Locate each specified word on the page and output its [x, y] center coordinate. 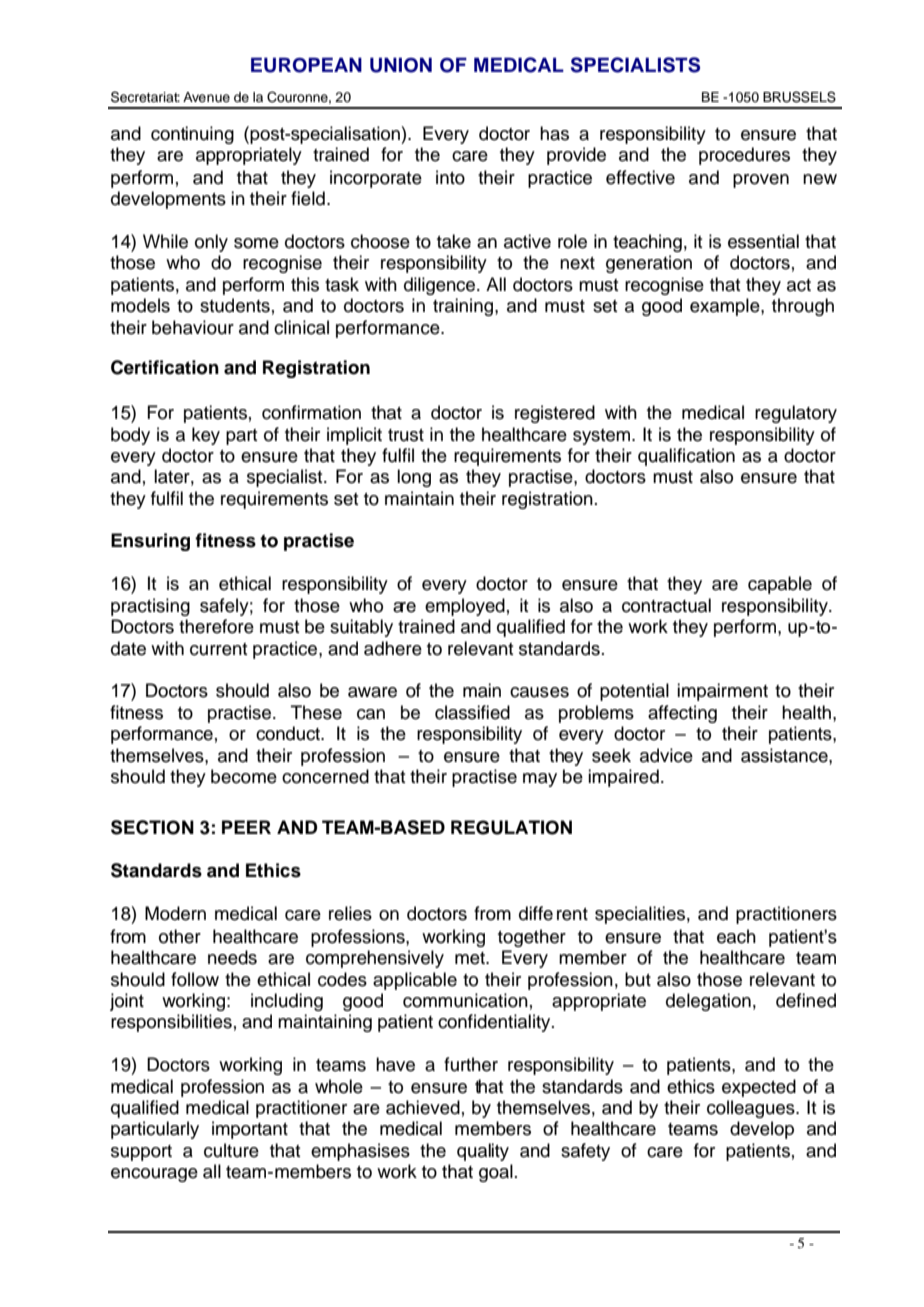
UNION [401, 65]
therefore [216, 626]
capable [780, 585]
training [464, 307]
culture [231, 1150]
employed [465, 607]
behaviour [193, 327]
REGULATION [511, 827]
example [726, 307]
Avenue [206, 97]
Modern [175, 913]
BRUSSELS [799, 97]
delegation [708, 1002]
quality [483, 1152]
